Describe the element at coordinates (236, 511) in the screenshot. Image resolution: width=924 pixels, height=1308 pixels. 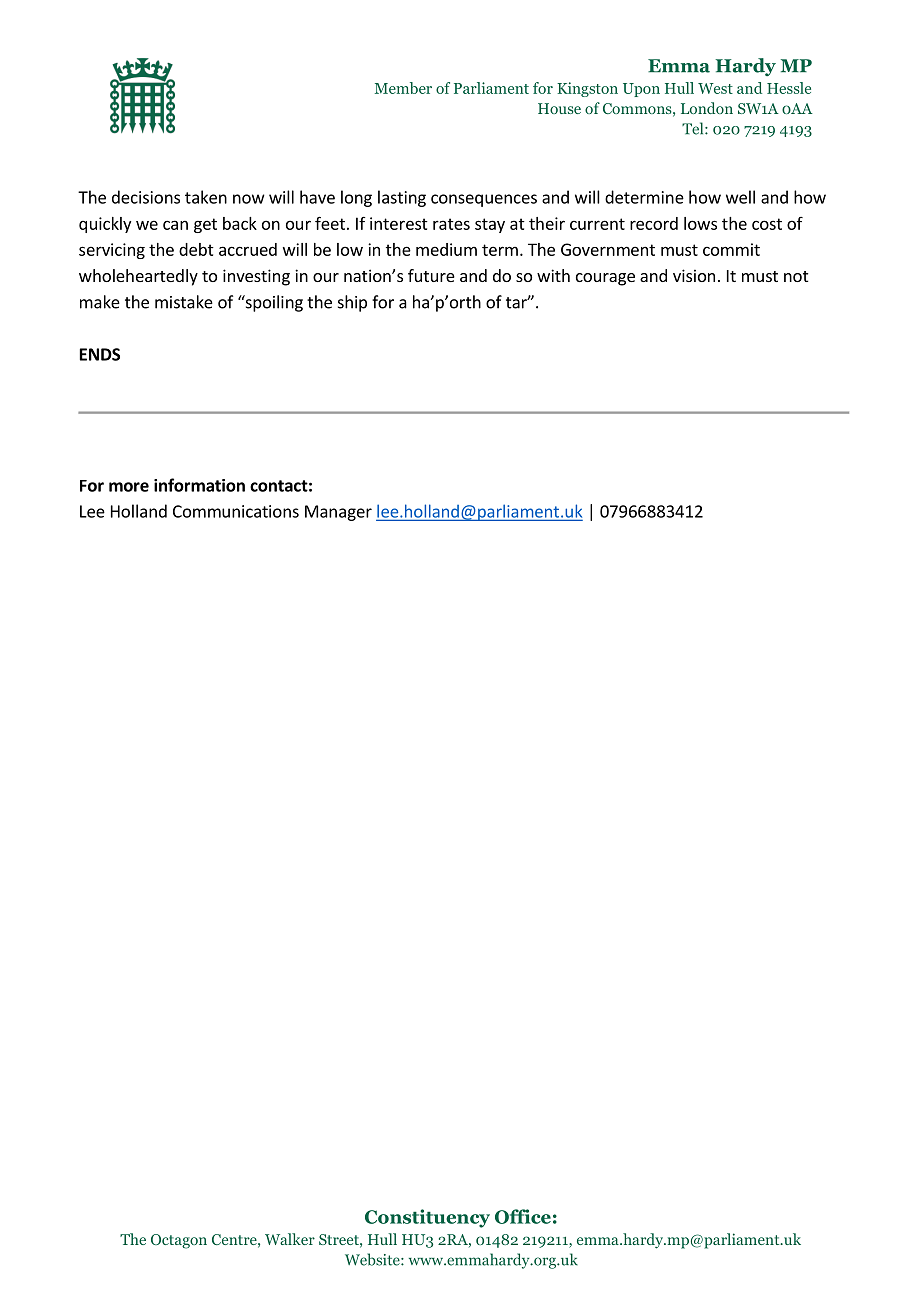
I see `Communications` at that location.
